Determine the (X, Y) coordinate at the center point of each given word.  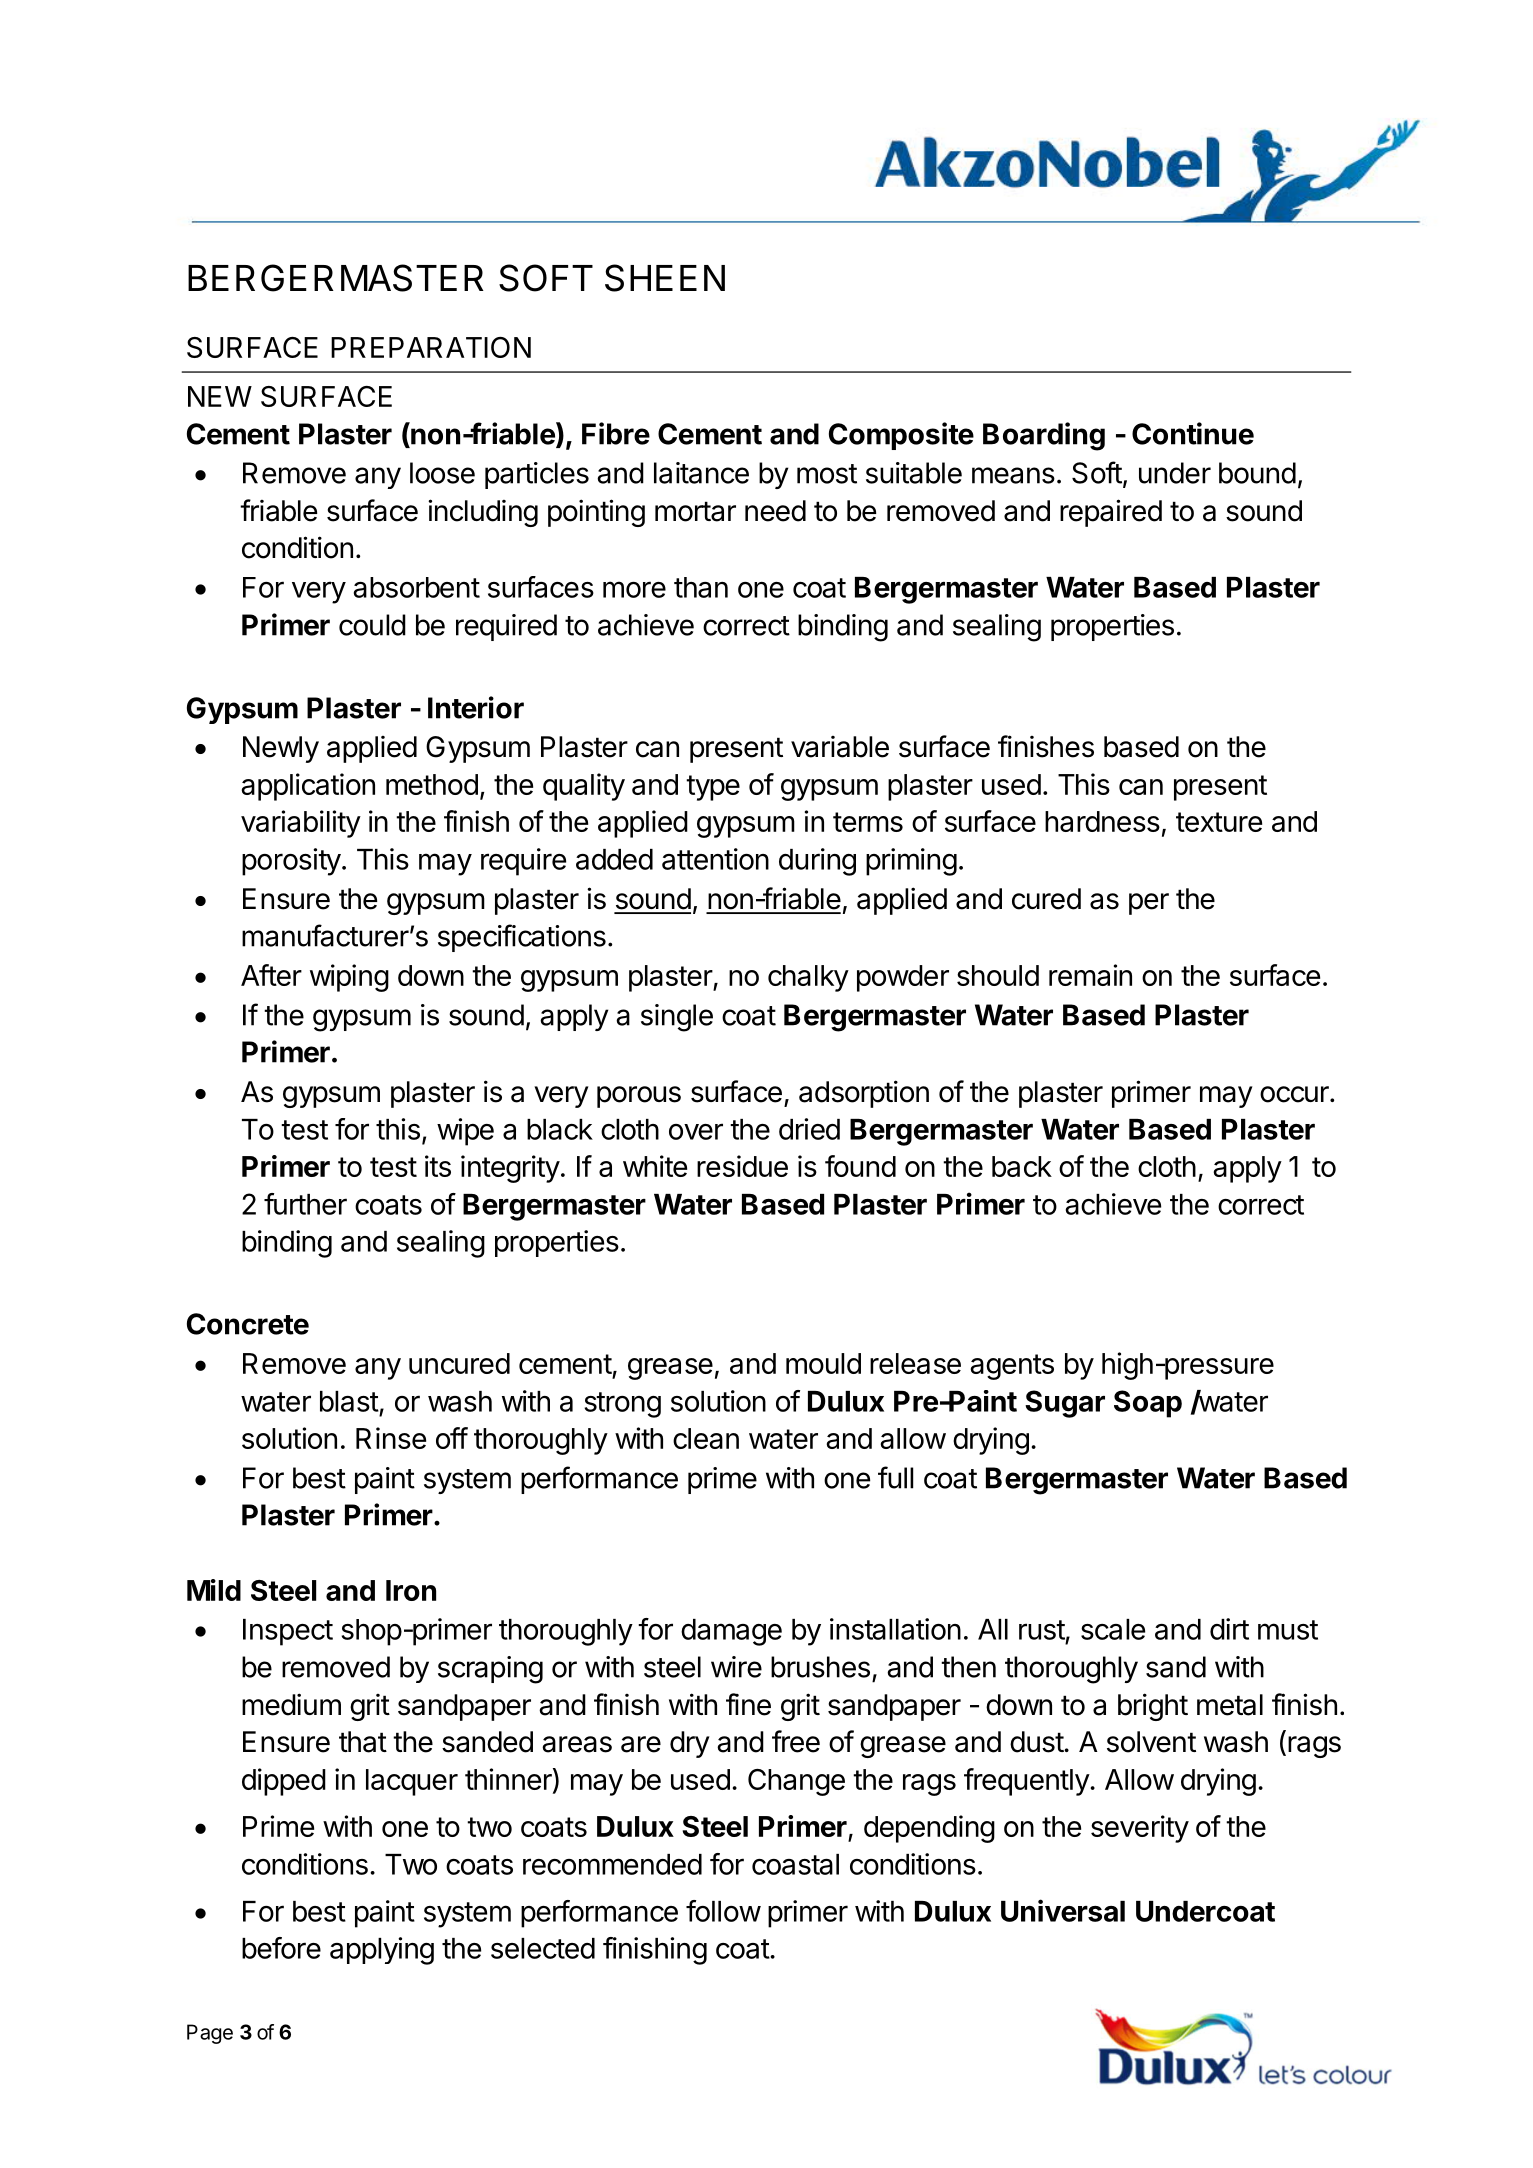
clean (706, 1438)
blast (349, 1401)
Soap (1148, 1404)
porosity (291, 862)
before (281, 1948)
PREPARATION (431, 347)
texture (1219, 822)
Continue (1193, 433)
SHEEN (665, 278)
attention (715, 859)
